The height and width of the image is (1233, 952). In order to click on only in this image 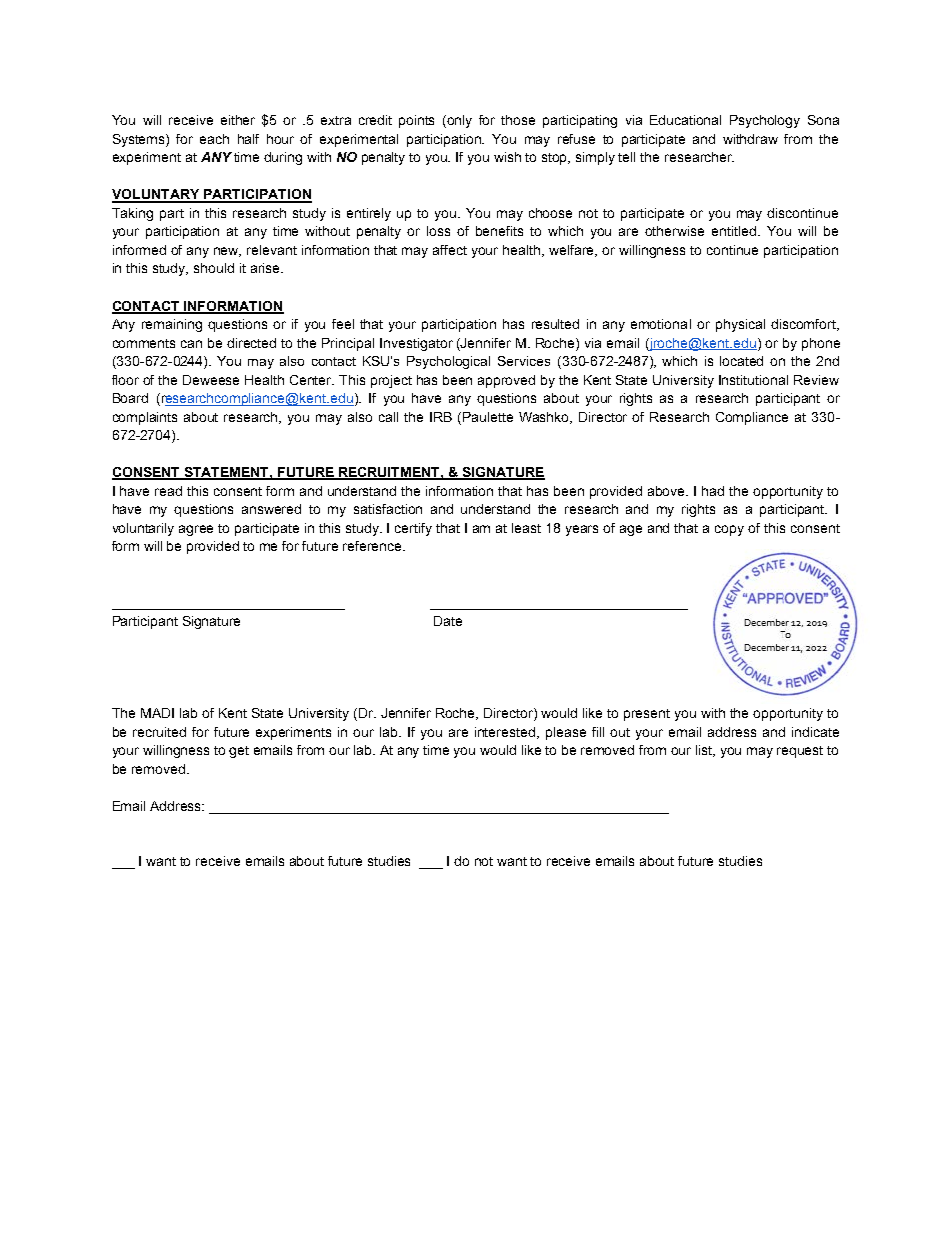, I will do `click(459, 121)`.
